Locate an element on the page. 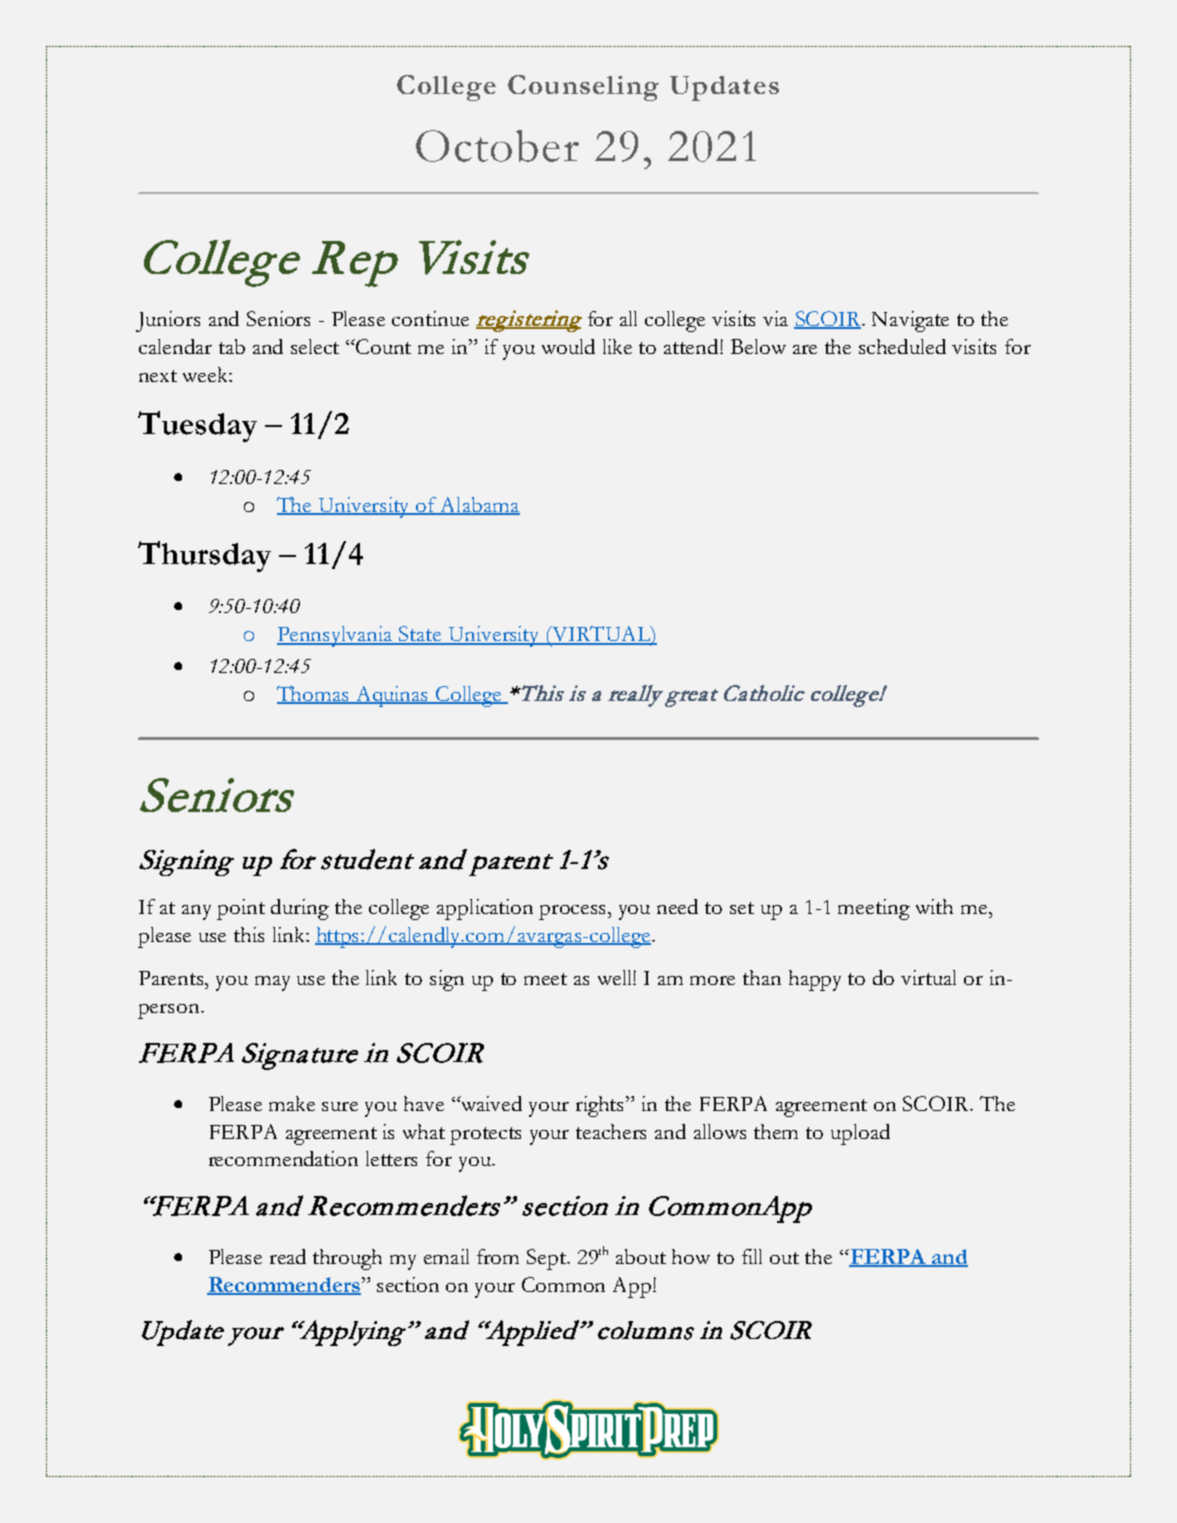  October is located at coordinates (497, 146).
